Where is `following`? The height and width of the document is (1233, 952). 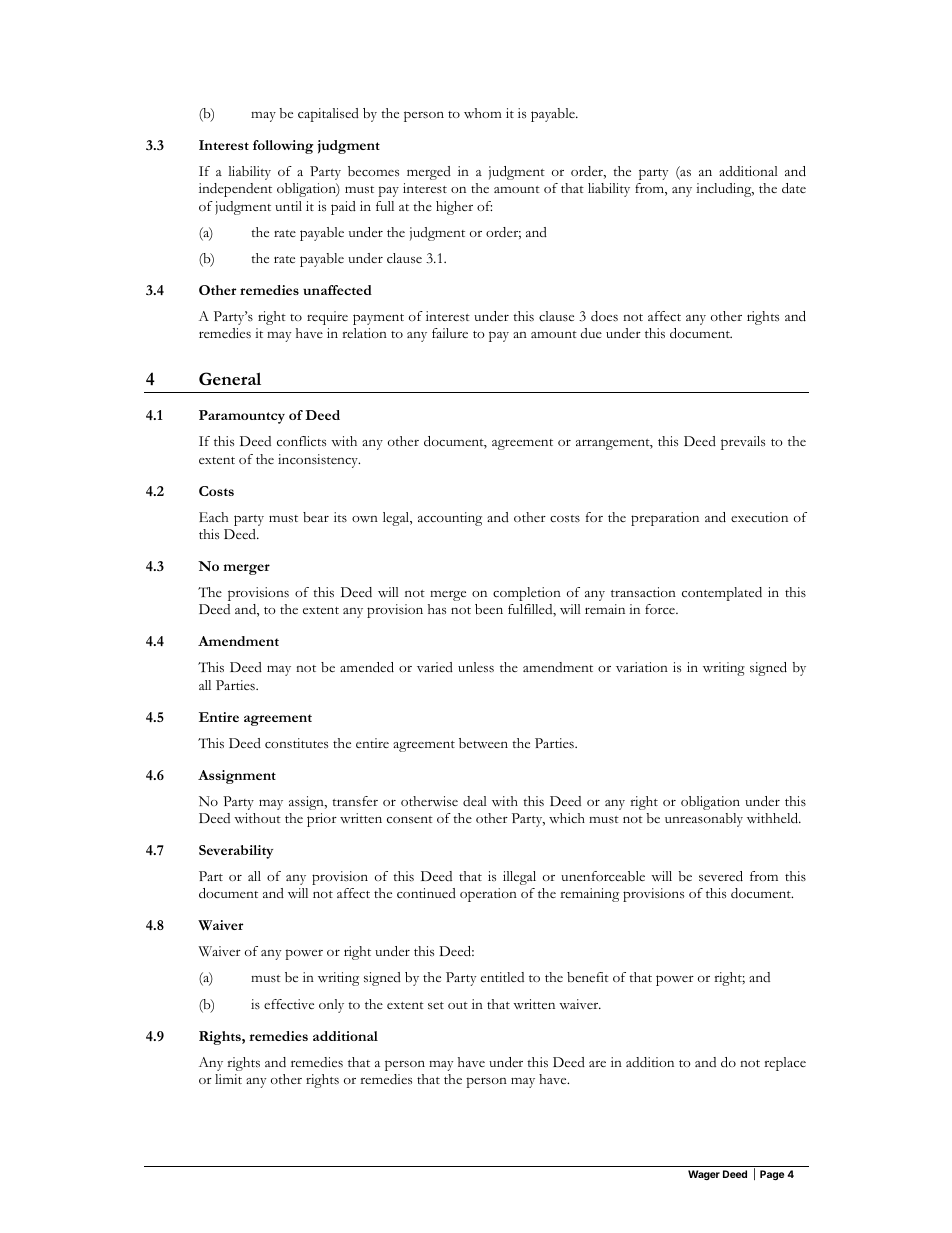 following is located at coordinates (283, 147).
